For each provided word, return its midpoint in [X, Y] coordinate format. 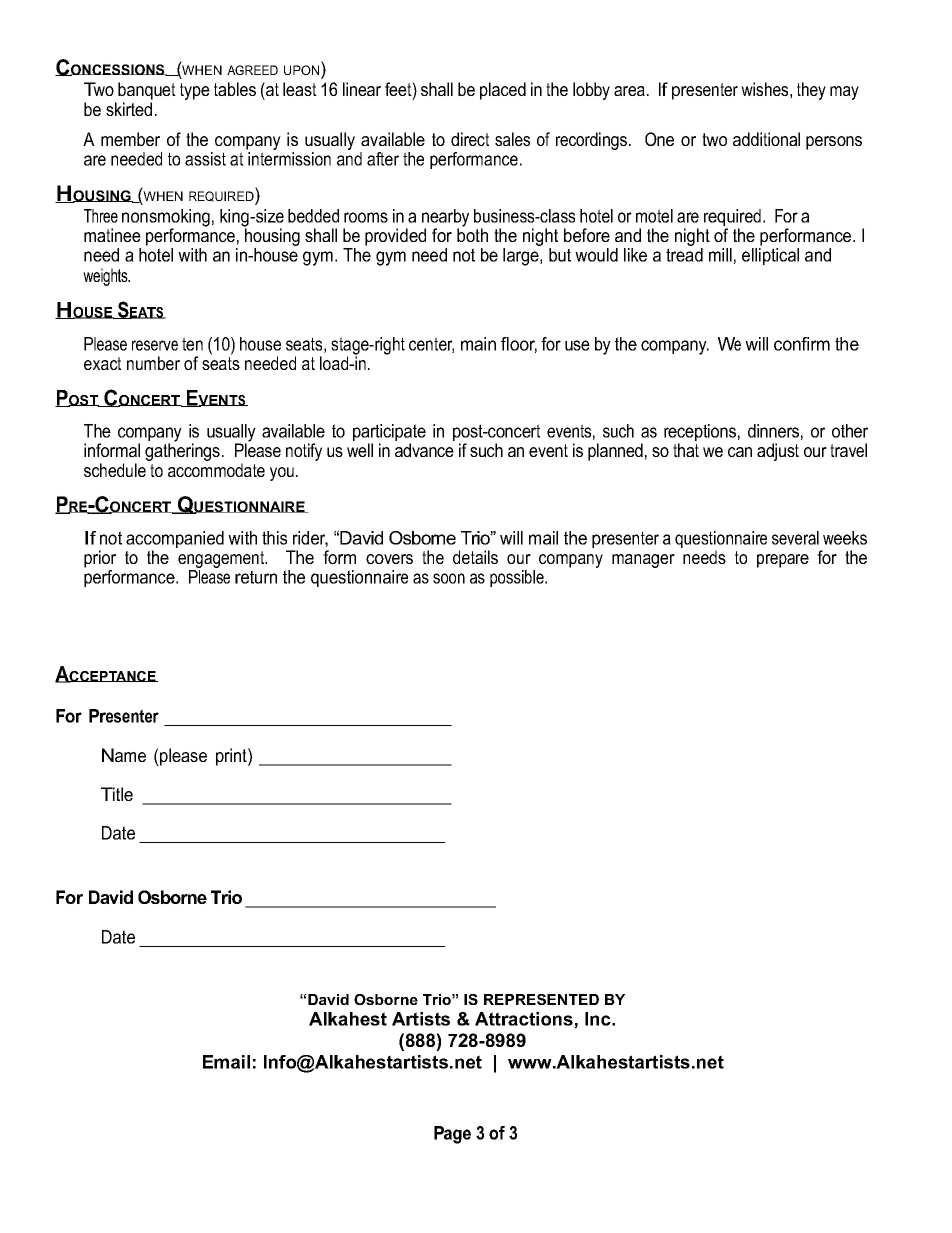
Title [117, 794]
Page [452, 1135]
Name [124, 755]
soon [449, 578]
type [195, 91]
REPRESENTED [541, 999]
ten [192, 344]
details [475, 557]
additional [766, 139]
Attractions [525, 1020]
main [478, 344]
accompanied [175, 541]
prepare [783, 561]
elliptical [770, 256]
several [795, 538]
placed [503, 91]
